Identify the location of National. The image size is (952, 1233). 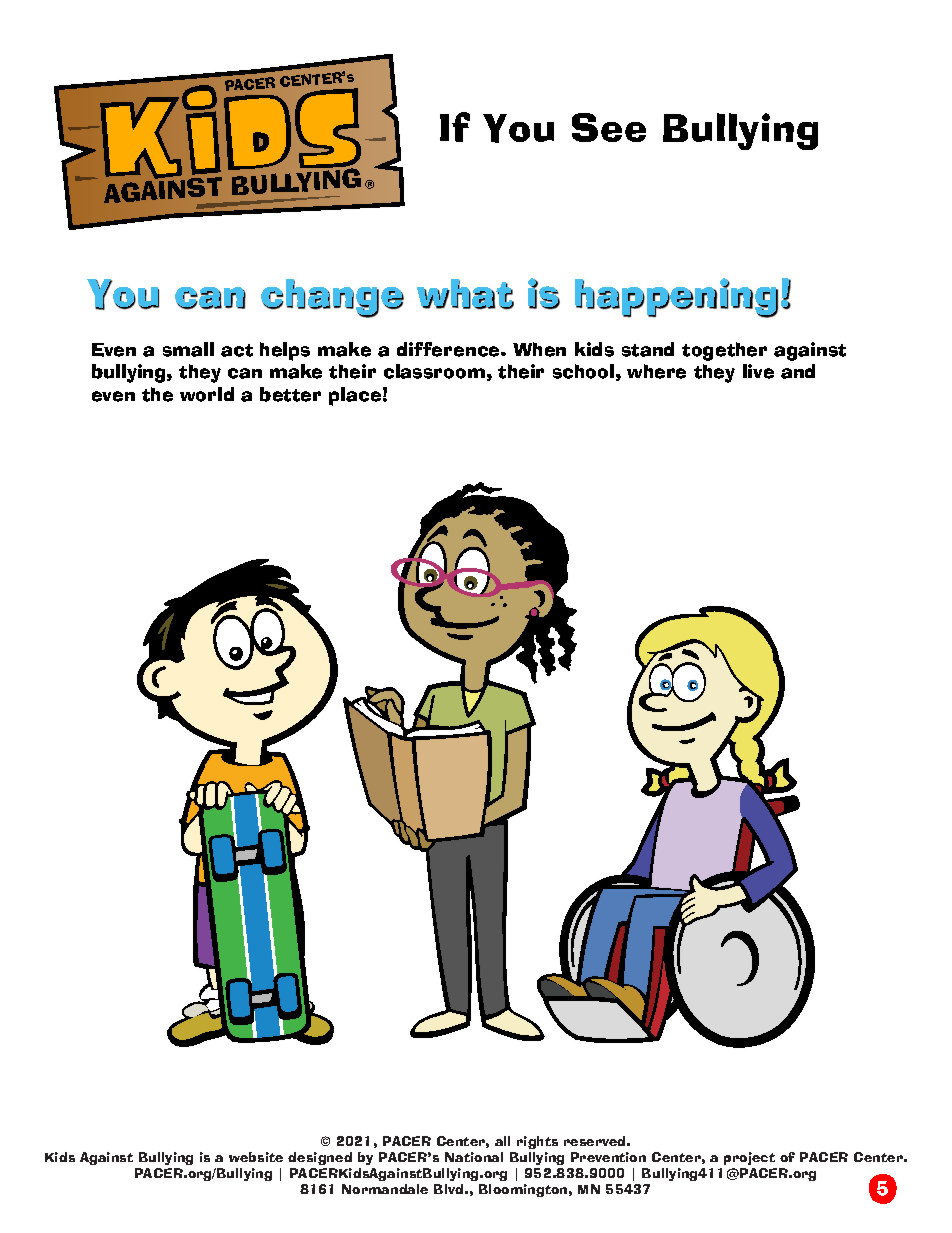
(474, 1157).
